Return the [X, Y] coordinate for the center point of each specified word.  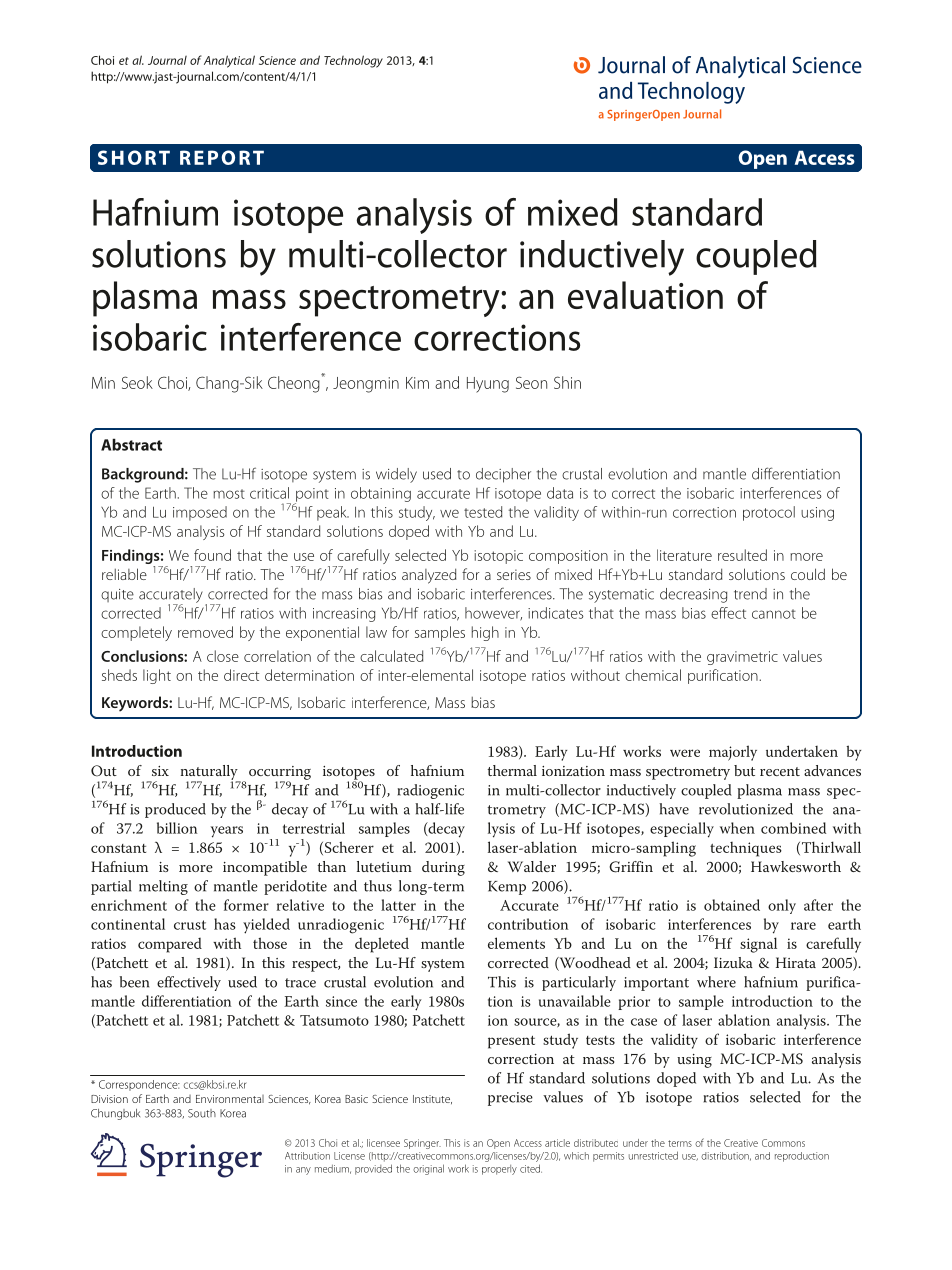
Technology [353, 61]
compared [170, 945]
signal [758, 945]
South [202, 1113]
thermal [512, 770]
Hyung [488, 385]
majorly [733, 753]
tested [483, 512]
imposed [200, 513]
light [157, 676]
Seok [137, 382]
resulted [742, 555]
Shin [567, 382]
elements [516, 943]
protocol [769, 513]
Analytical [229, 61]
